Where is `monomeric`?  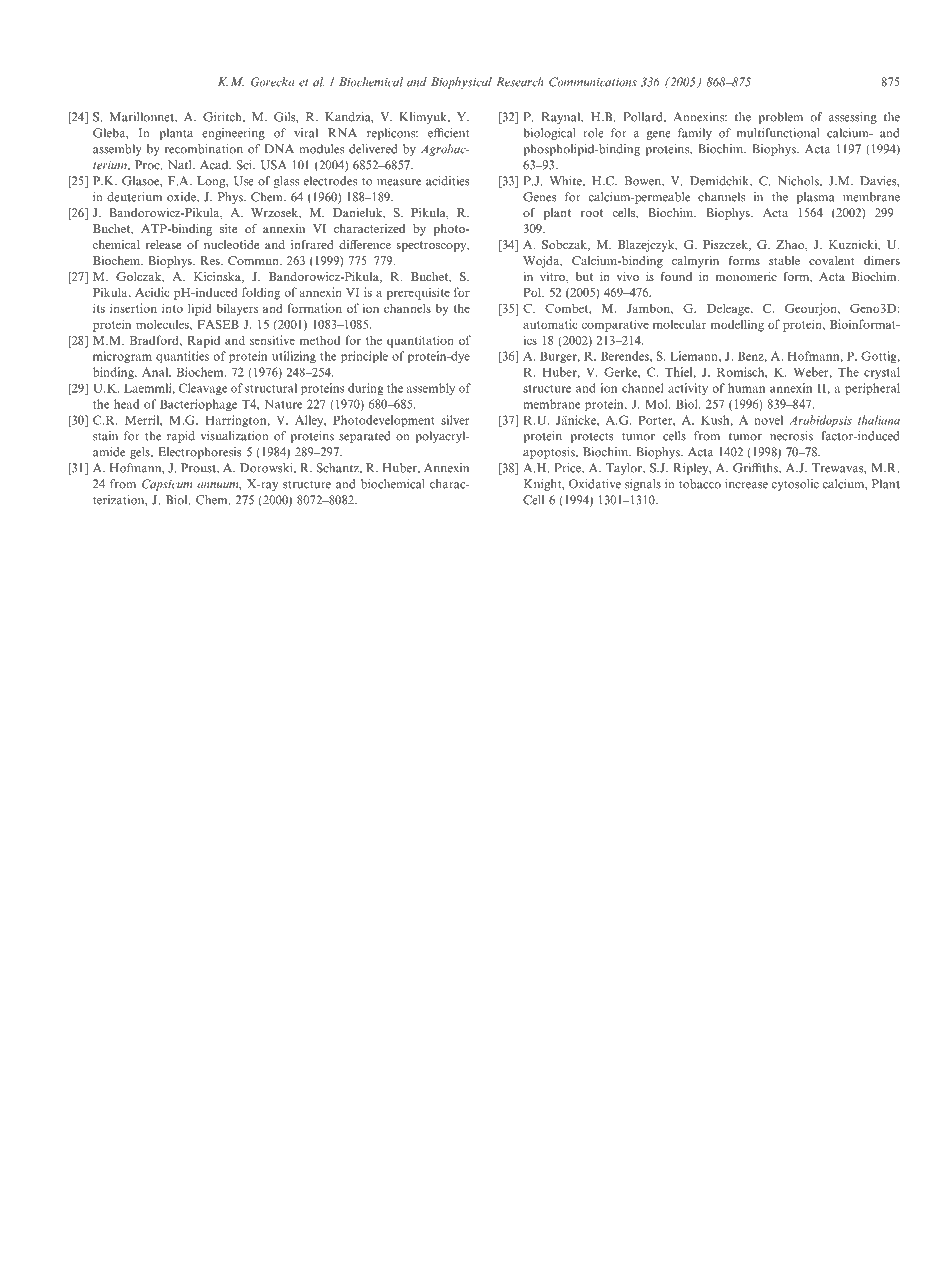 monomeric is located at coordinates (746, 276).
